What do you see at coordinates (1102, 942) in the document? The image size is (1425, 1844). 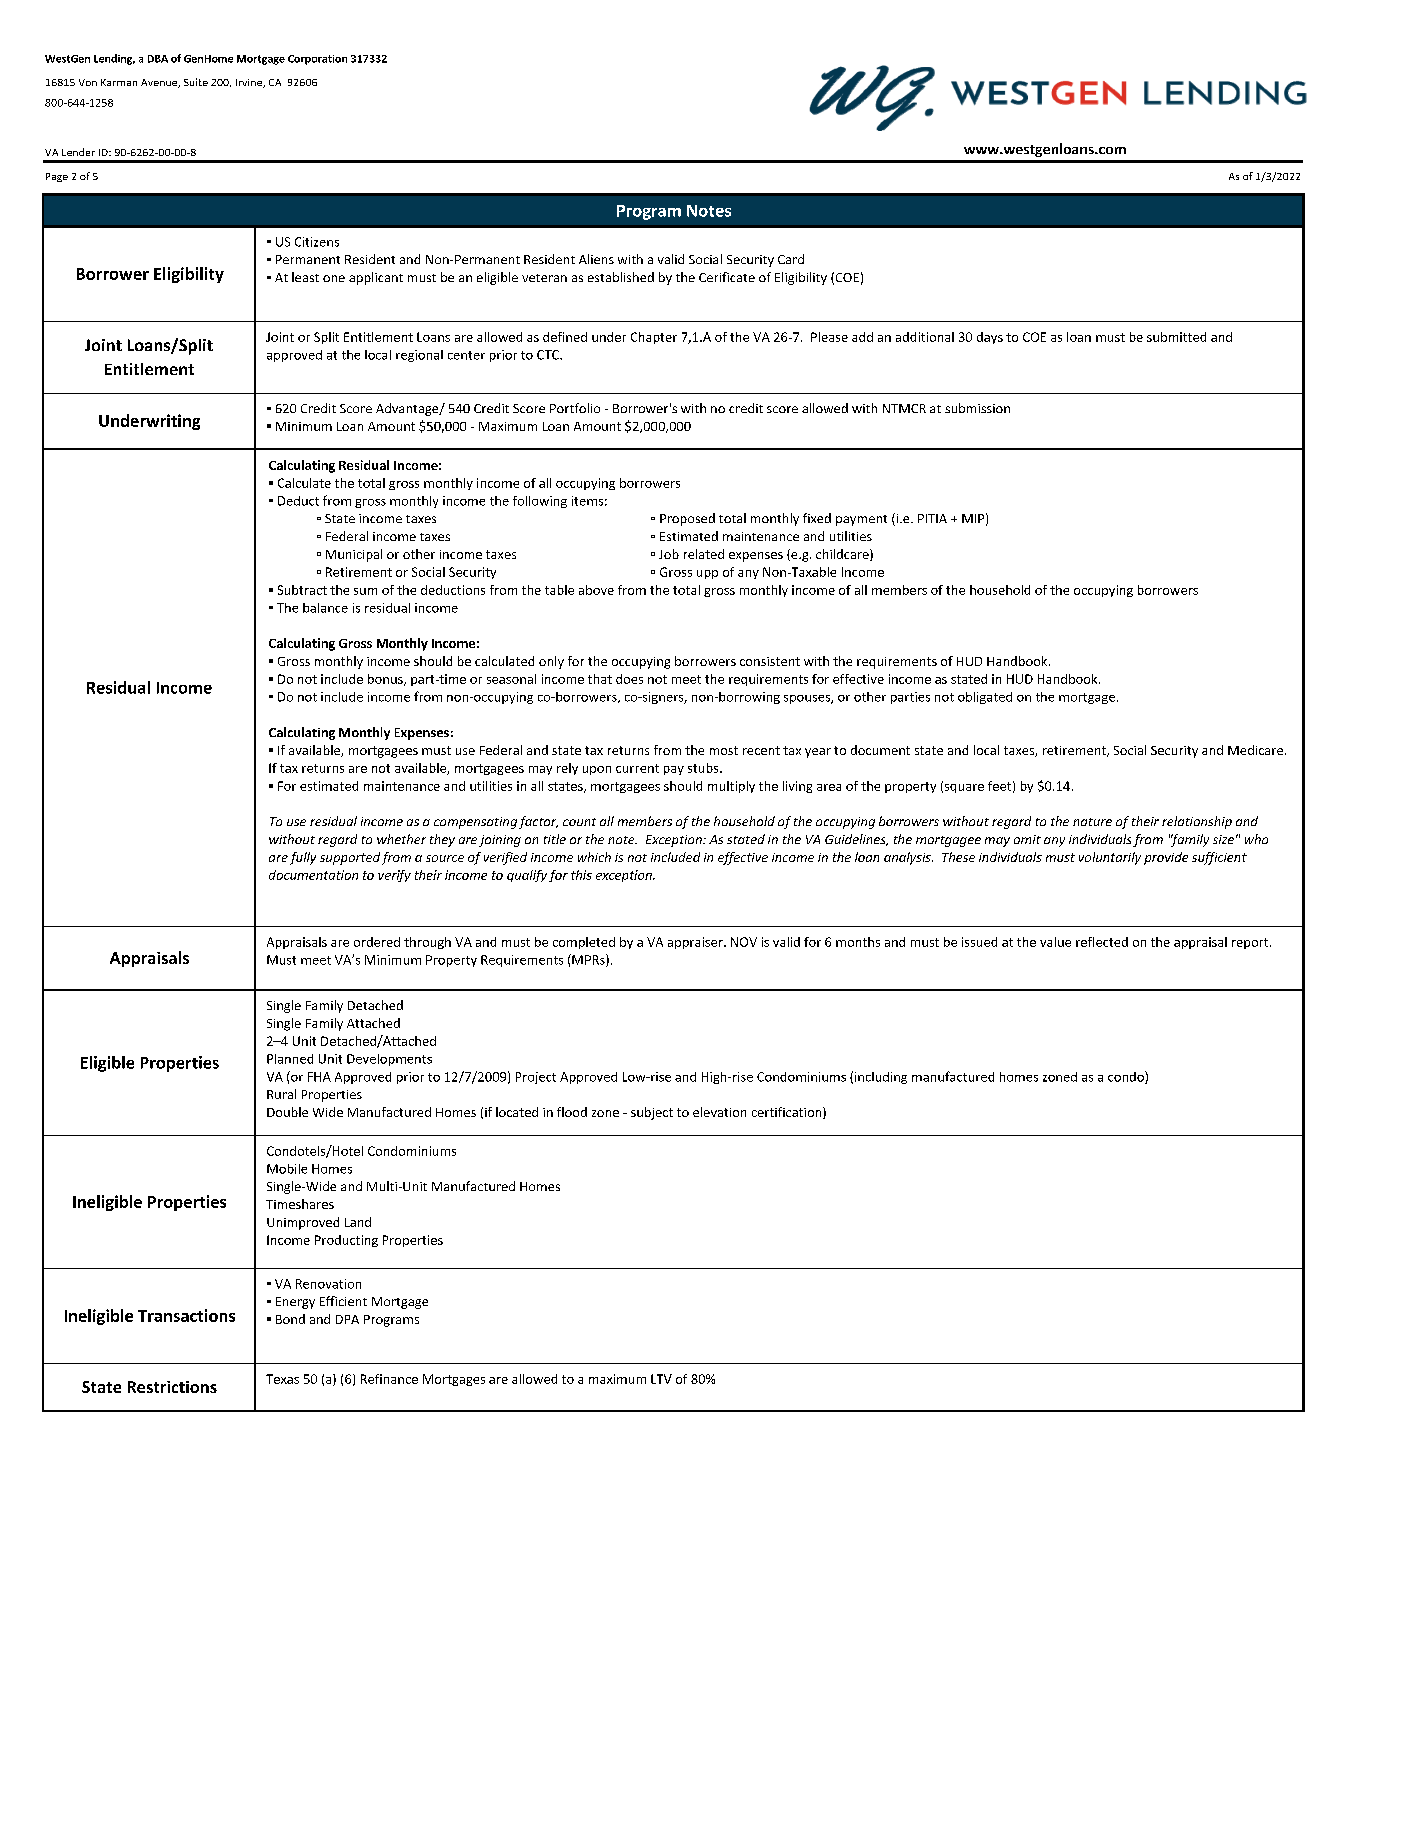 I see `reflected` at bounding box center [1102, 942].
